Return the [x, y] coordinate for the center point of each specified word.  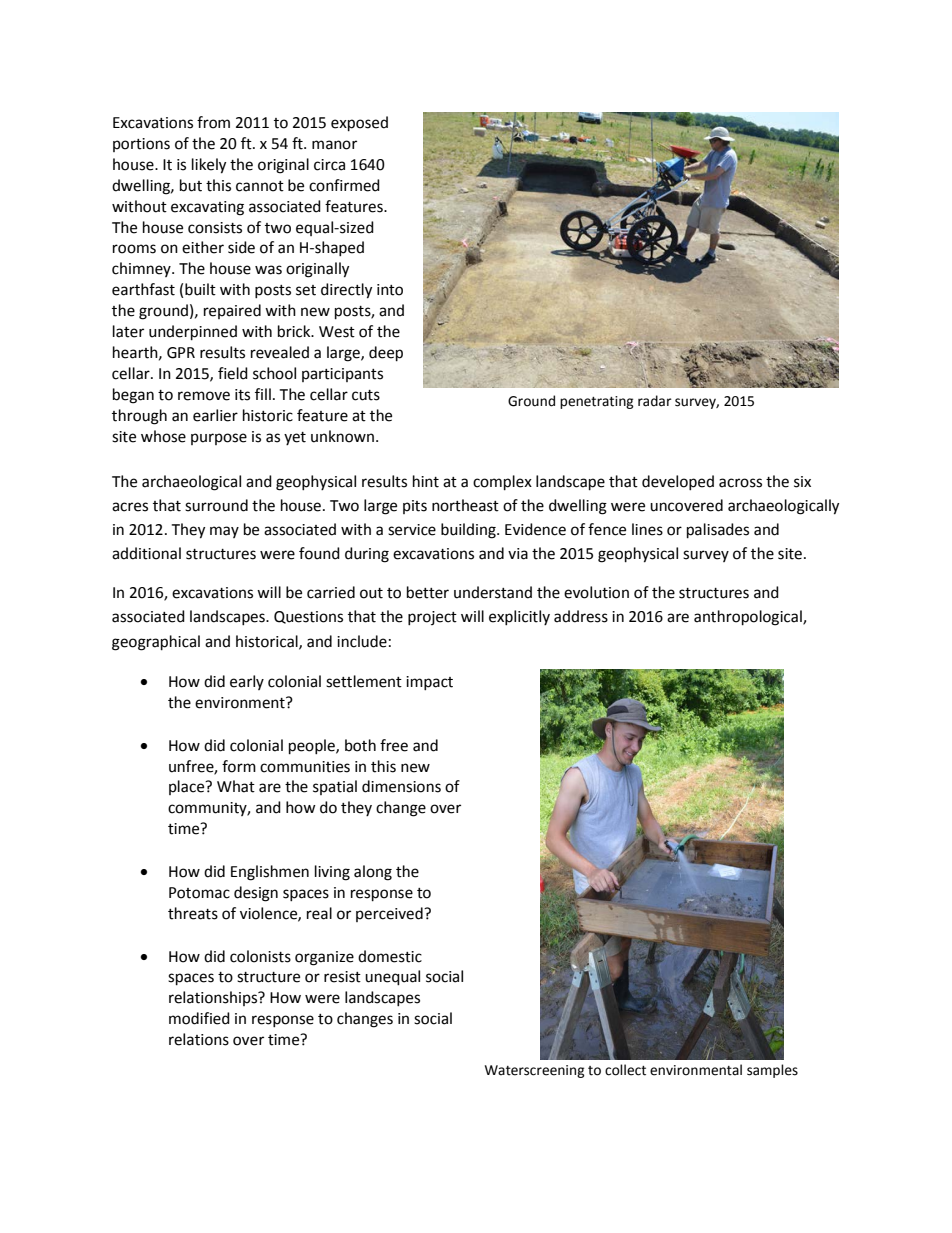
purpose [219, 439]
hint [426, 481]
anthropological [749, 618]
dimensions [401, 786]
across [740, 483]
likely [209, 166]
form [239, 766]
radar [655, 401]
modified [199, 1018]
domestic [390, 956]
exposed [359, 124]
